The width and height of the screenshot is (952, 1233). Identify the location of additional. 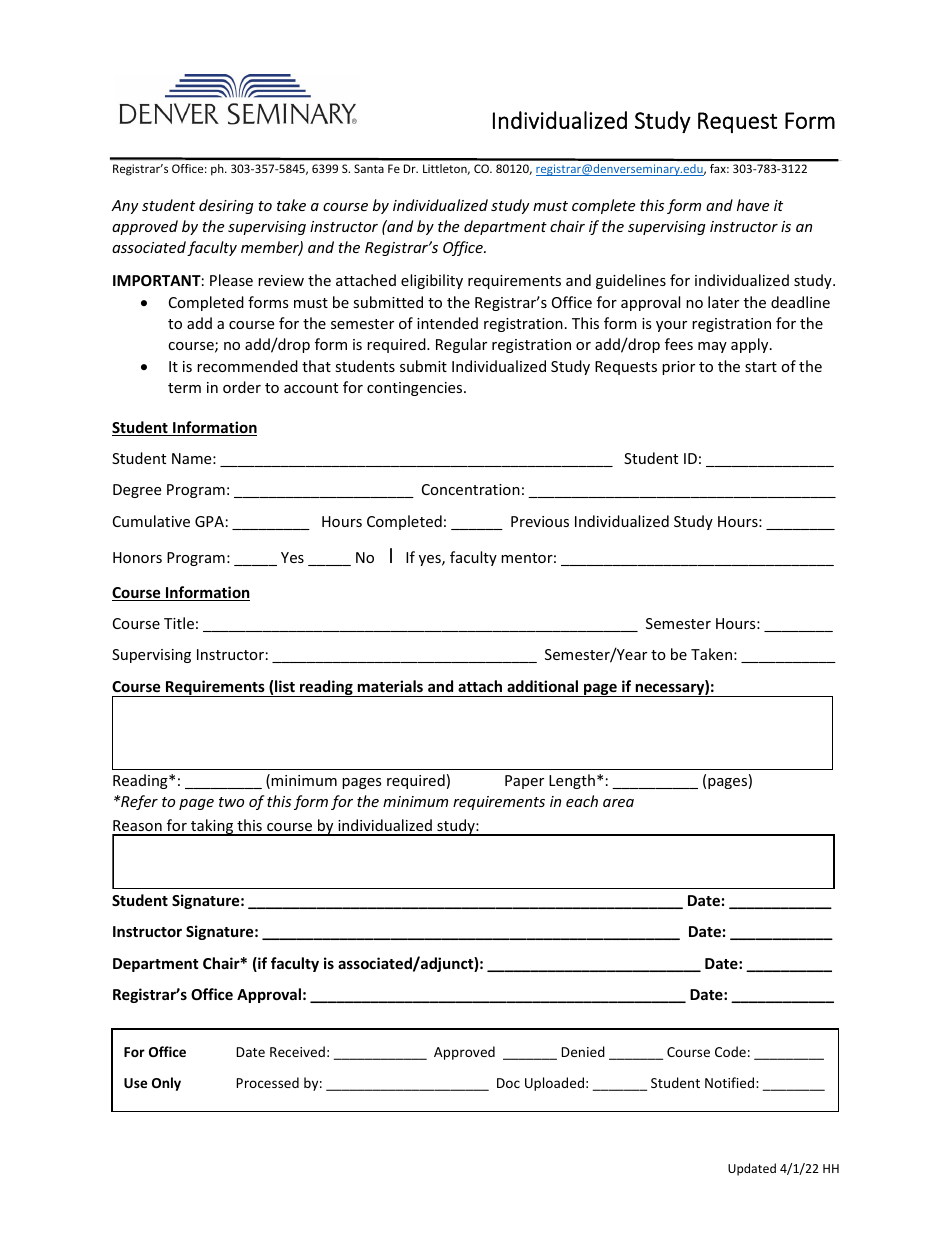
(542, 686).
